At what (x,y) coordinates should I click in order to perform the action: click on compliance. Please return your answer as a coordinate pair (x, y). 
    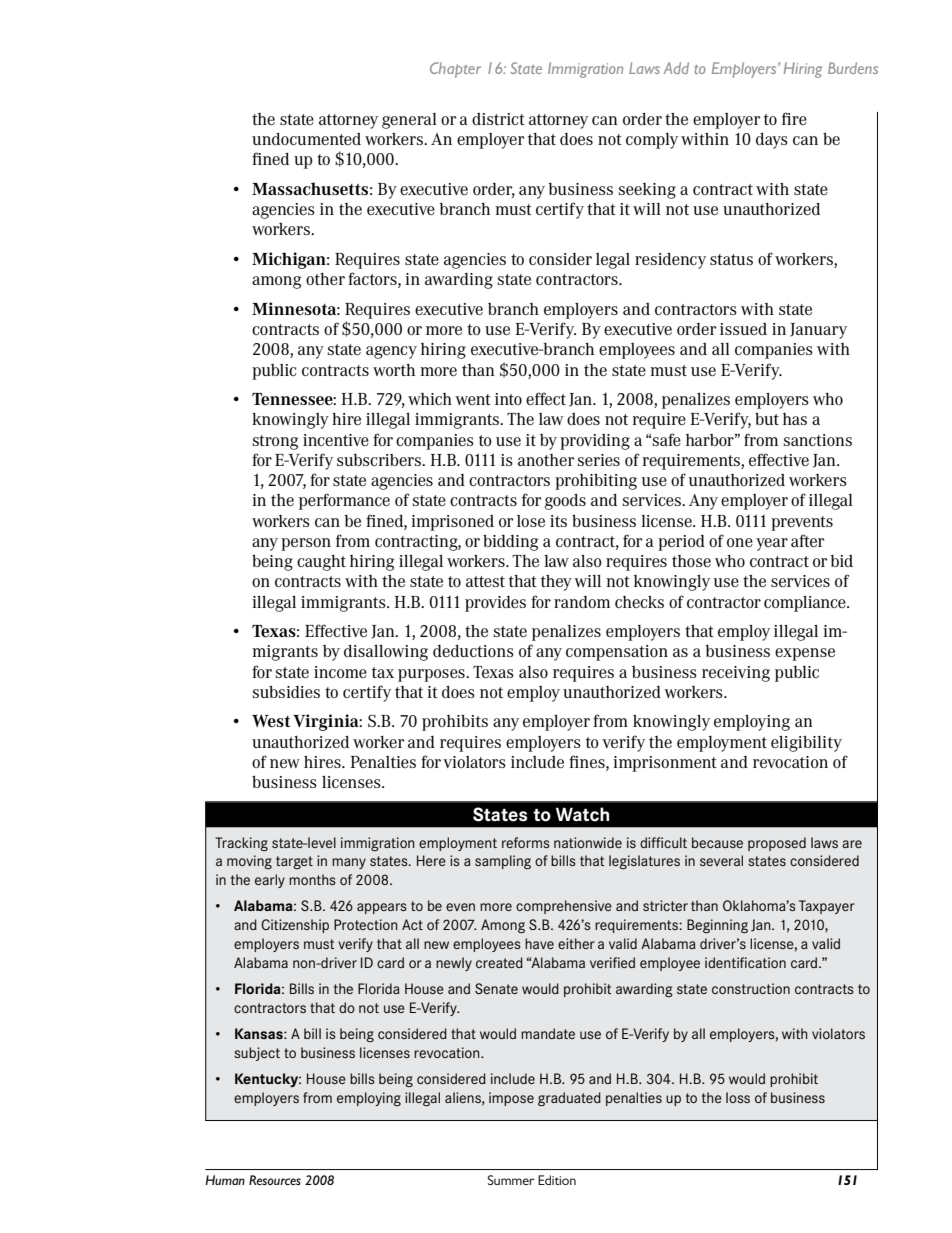
    Looking at the image, I should click on (806, 604).
